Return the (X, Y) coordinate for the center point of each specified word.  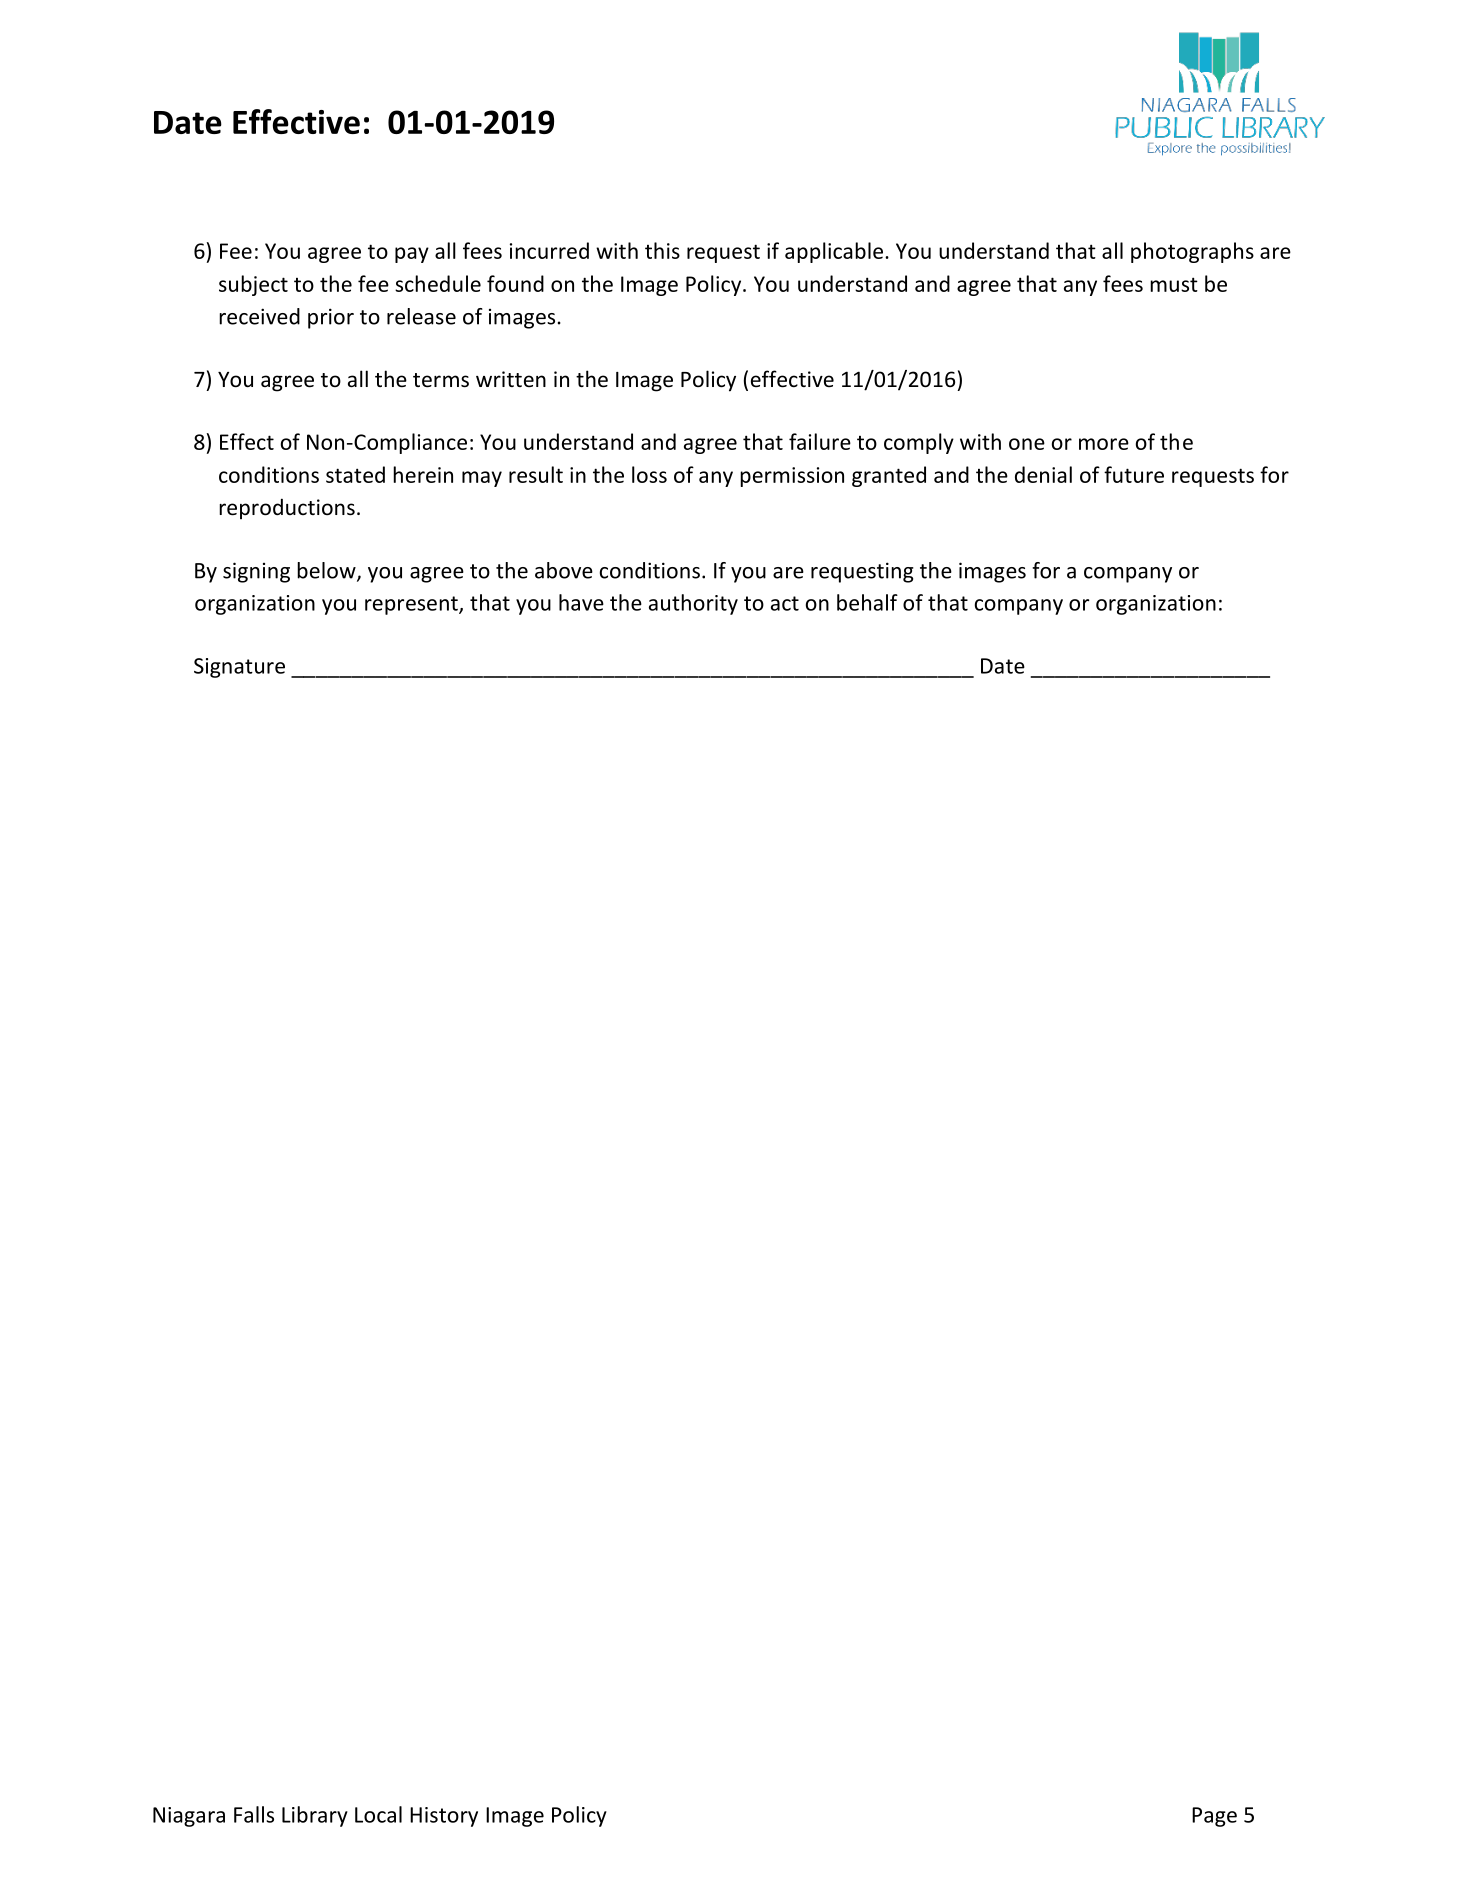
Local (378, 1814)
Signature (239, 668)
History (444, 1817)
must (1174, 284)
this (662, 250)
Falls (254, 1814)
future (1134, 474)
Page (1214, 1817)
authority (693, 604)
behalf (867, 602)
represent (412, 605)
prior (331, 318)
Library (315, 1816)
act (785, 603)
